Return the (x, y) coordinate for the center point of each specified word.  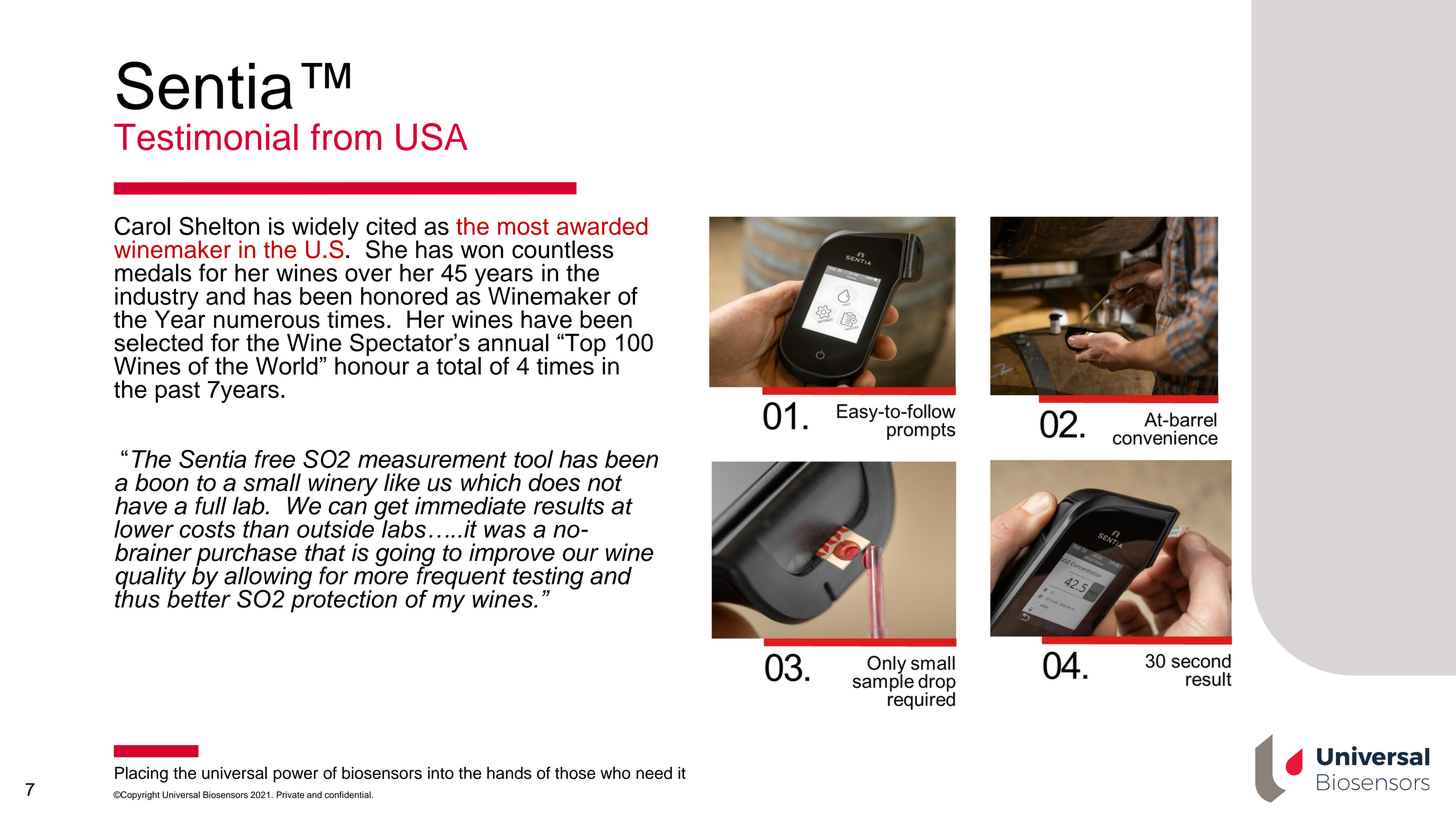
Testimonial (206, 137)
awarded (602, 226)
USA (432, 137)
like (402, 482)
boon (162, 482)
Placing (141, 774)
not (605, 483)
